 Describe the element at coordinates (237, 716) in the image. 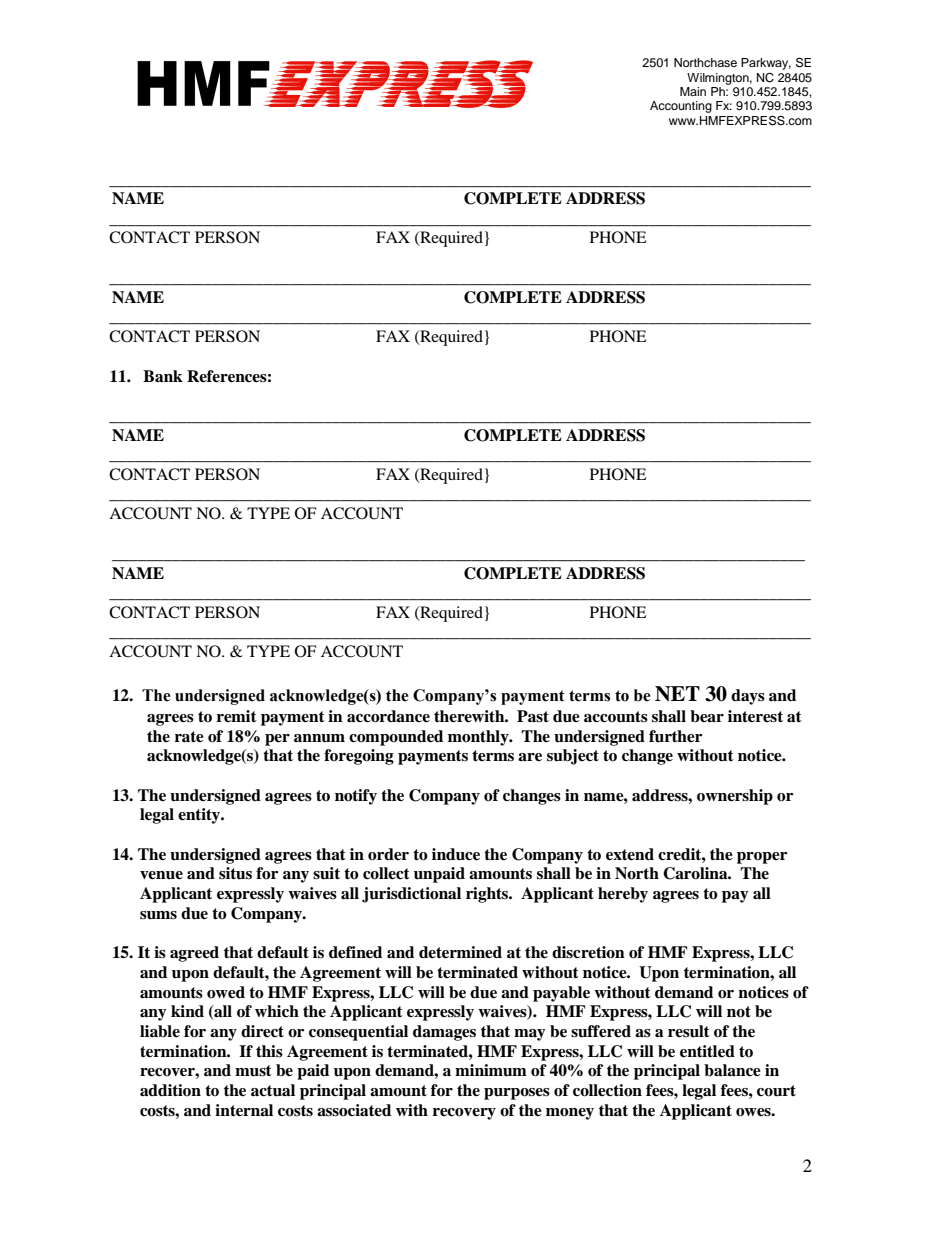

I see `remit` at that location.
